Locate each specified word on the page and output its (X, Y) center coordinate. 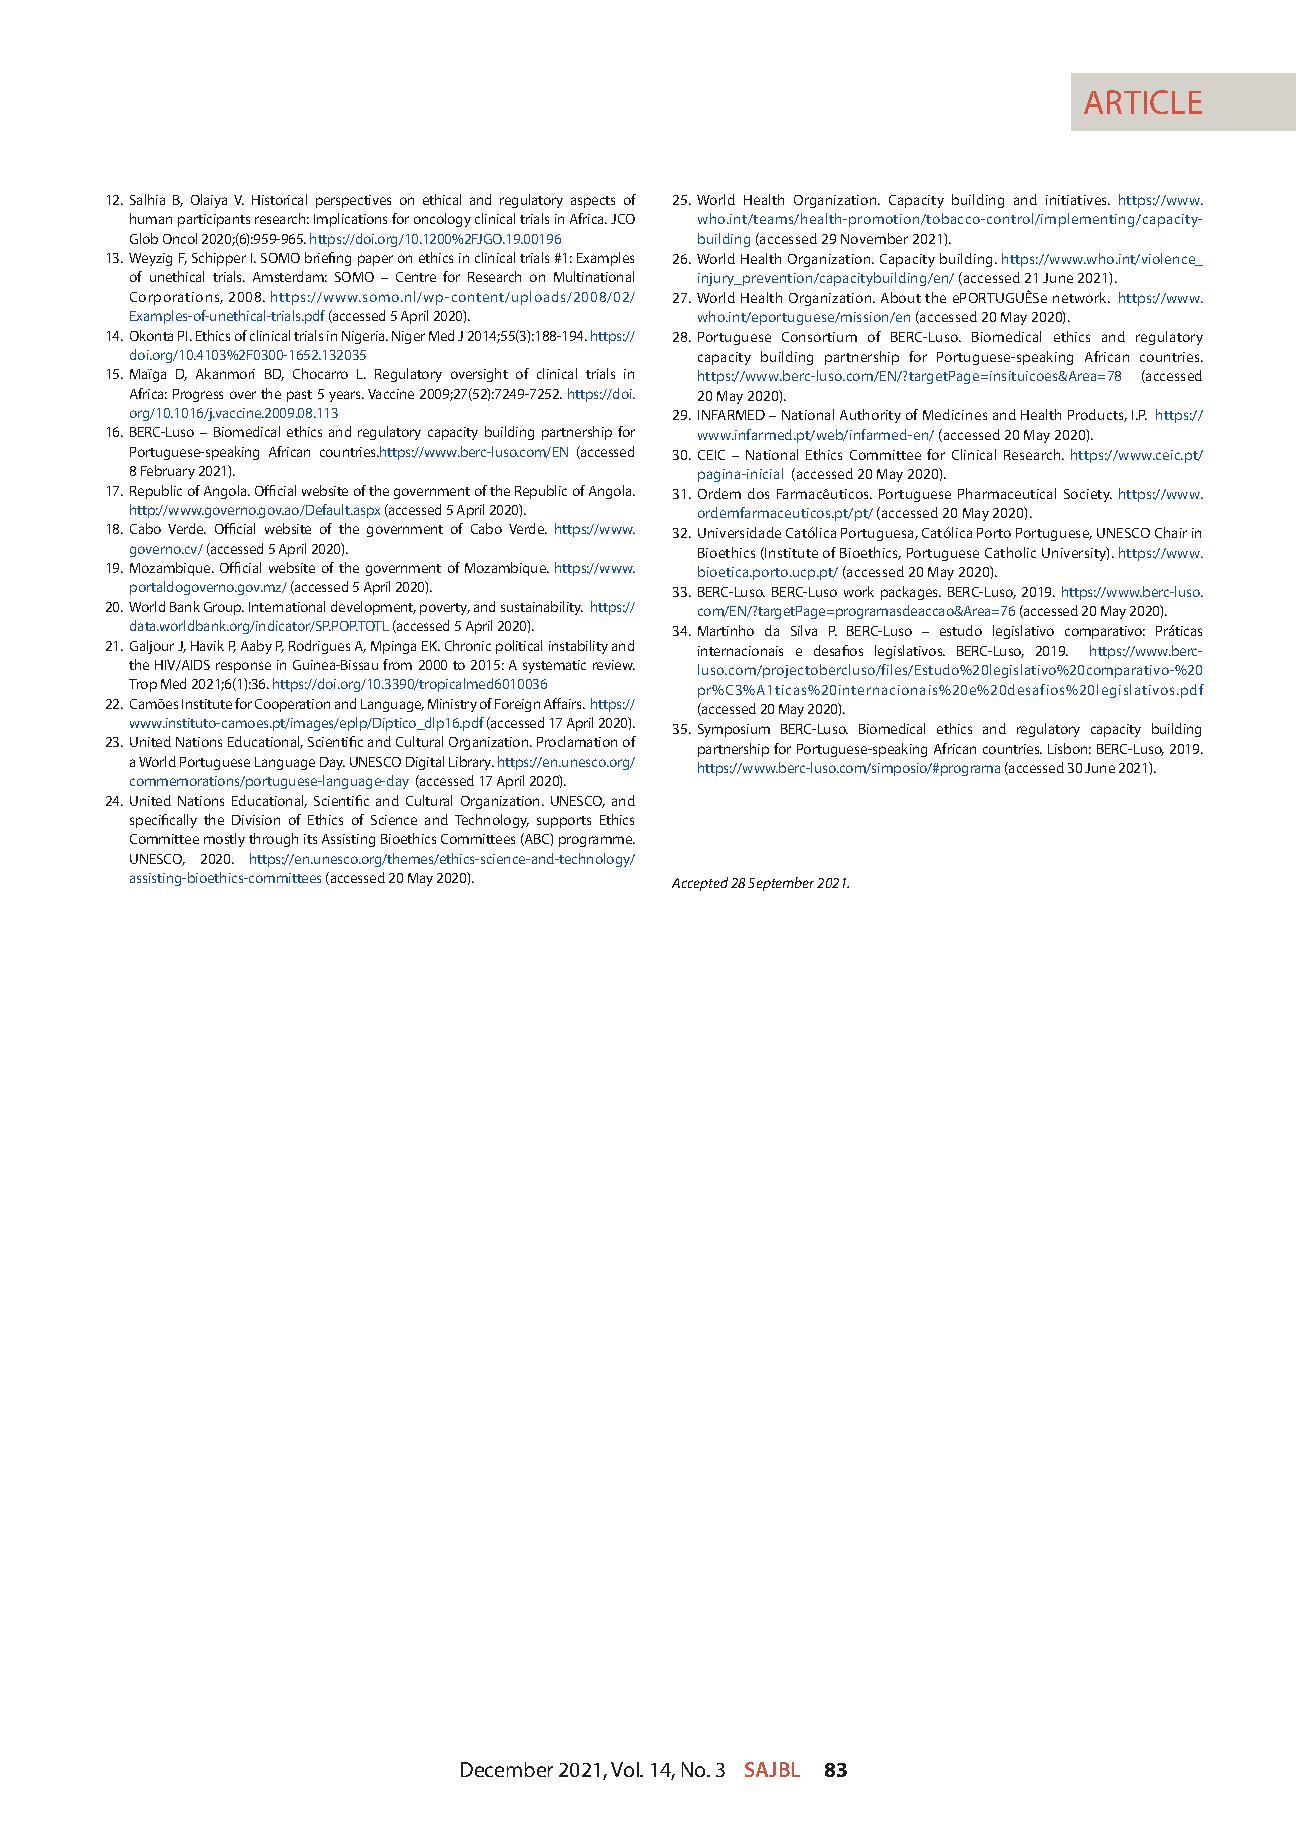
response (243, 667)
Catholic (1010, 552)
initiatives (1078, 200)
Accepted (700, 884)
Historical (279, 199)
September (781, 884)
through (273, 840)
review (614, 665)
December (507, 1769)
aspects (593, 202)
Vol (626, 1769)
